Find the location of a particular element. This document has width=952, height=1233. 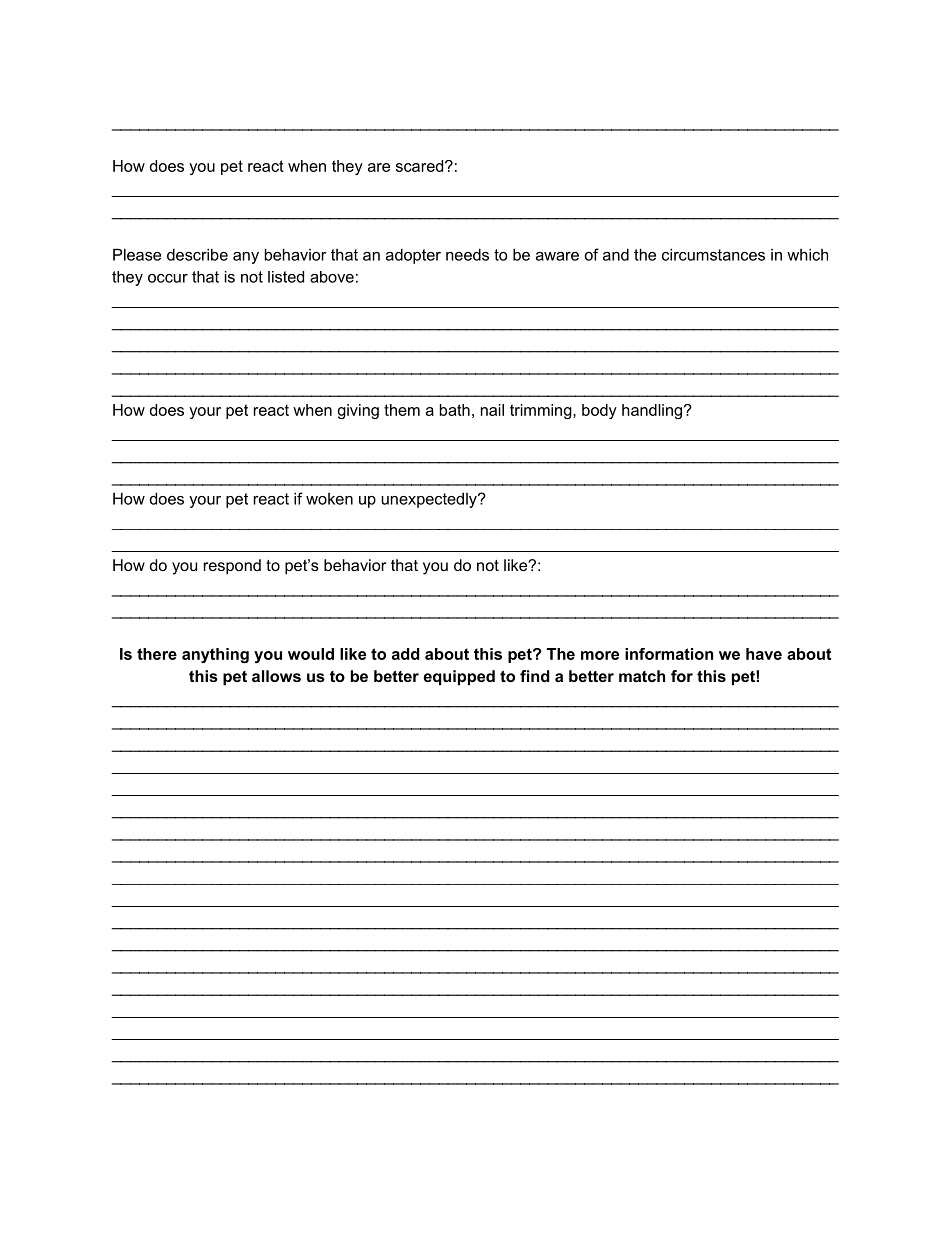

describe is located at coordinates (197, 254).
